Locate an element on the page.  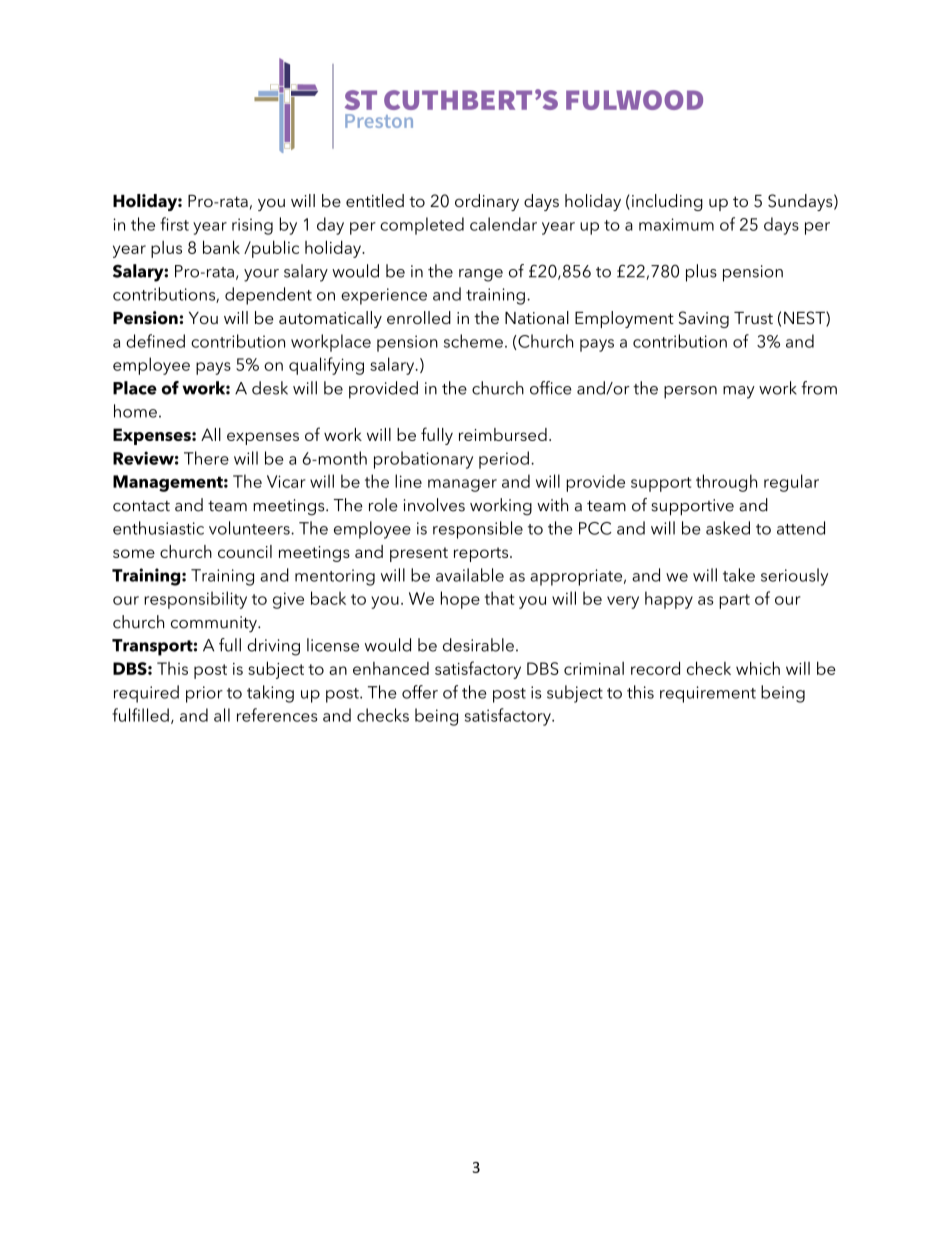
maximum is located at coordinates (676, 224).
